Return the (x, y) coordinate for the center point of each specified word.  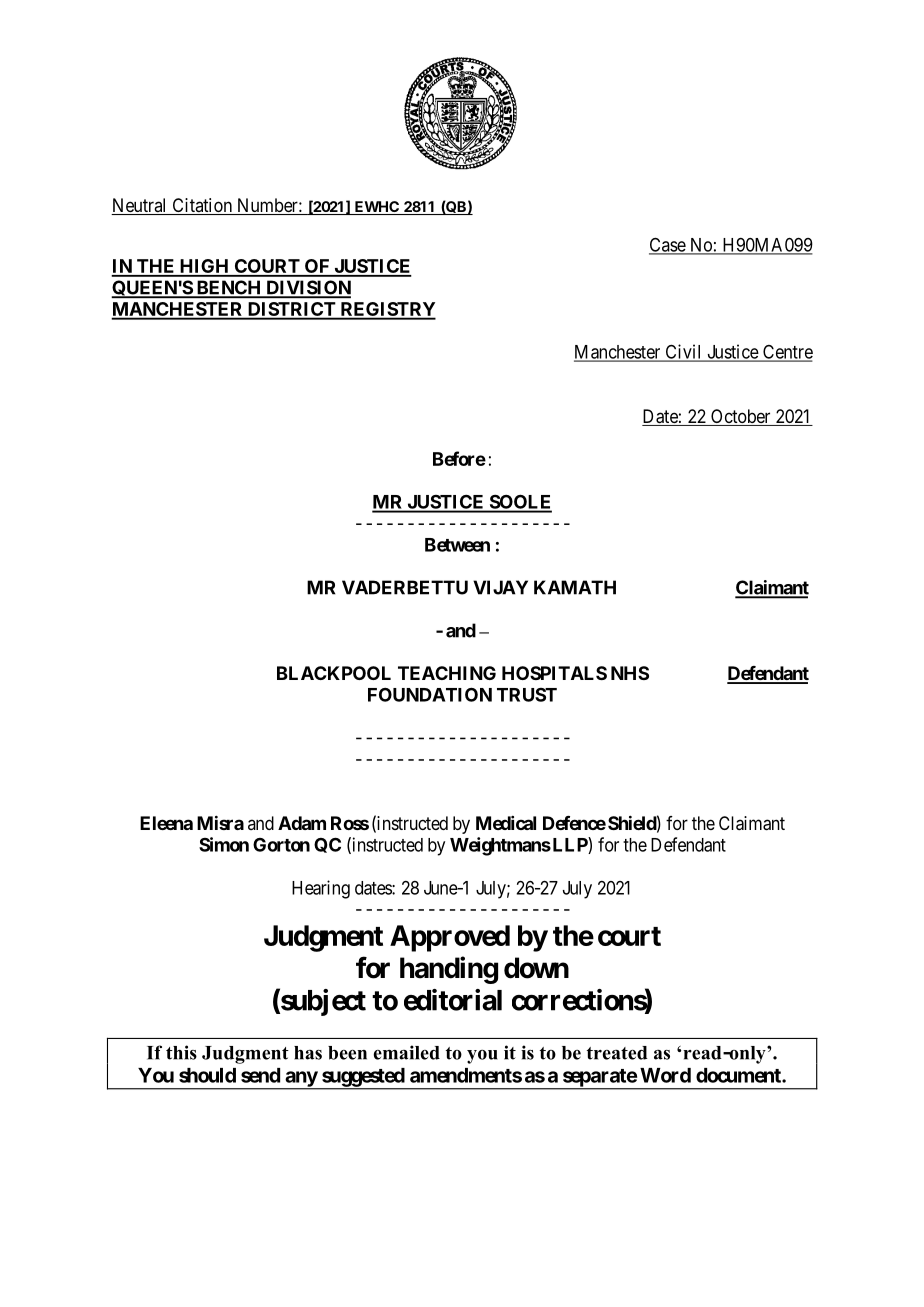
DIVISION (307, 288)
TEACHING (447, 673)
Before (459, 458)
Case (668, 245)
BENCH (229, 288)
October (741, 417)
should (207, 1075)
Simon (224, 844)
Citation (202, 206)
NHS (630, 673)
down (536, 968)
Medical (506, 823)
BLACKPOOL (334, 673)
